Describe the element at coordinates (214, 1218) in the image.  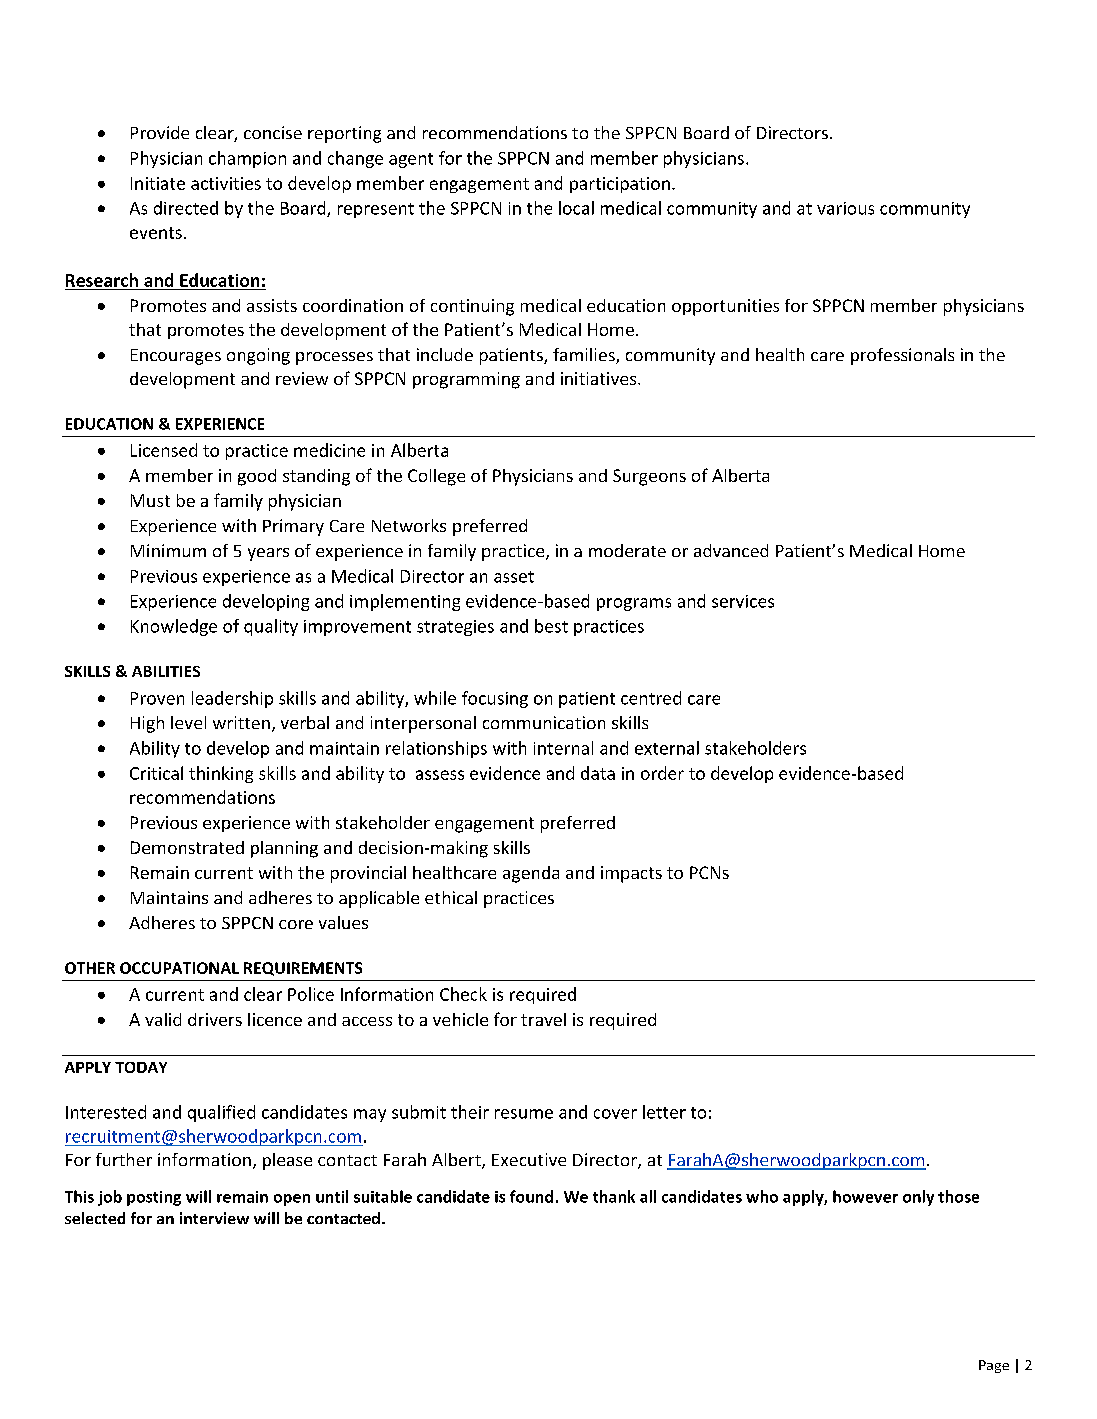
I see `interview` at that location.
